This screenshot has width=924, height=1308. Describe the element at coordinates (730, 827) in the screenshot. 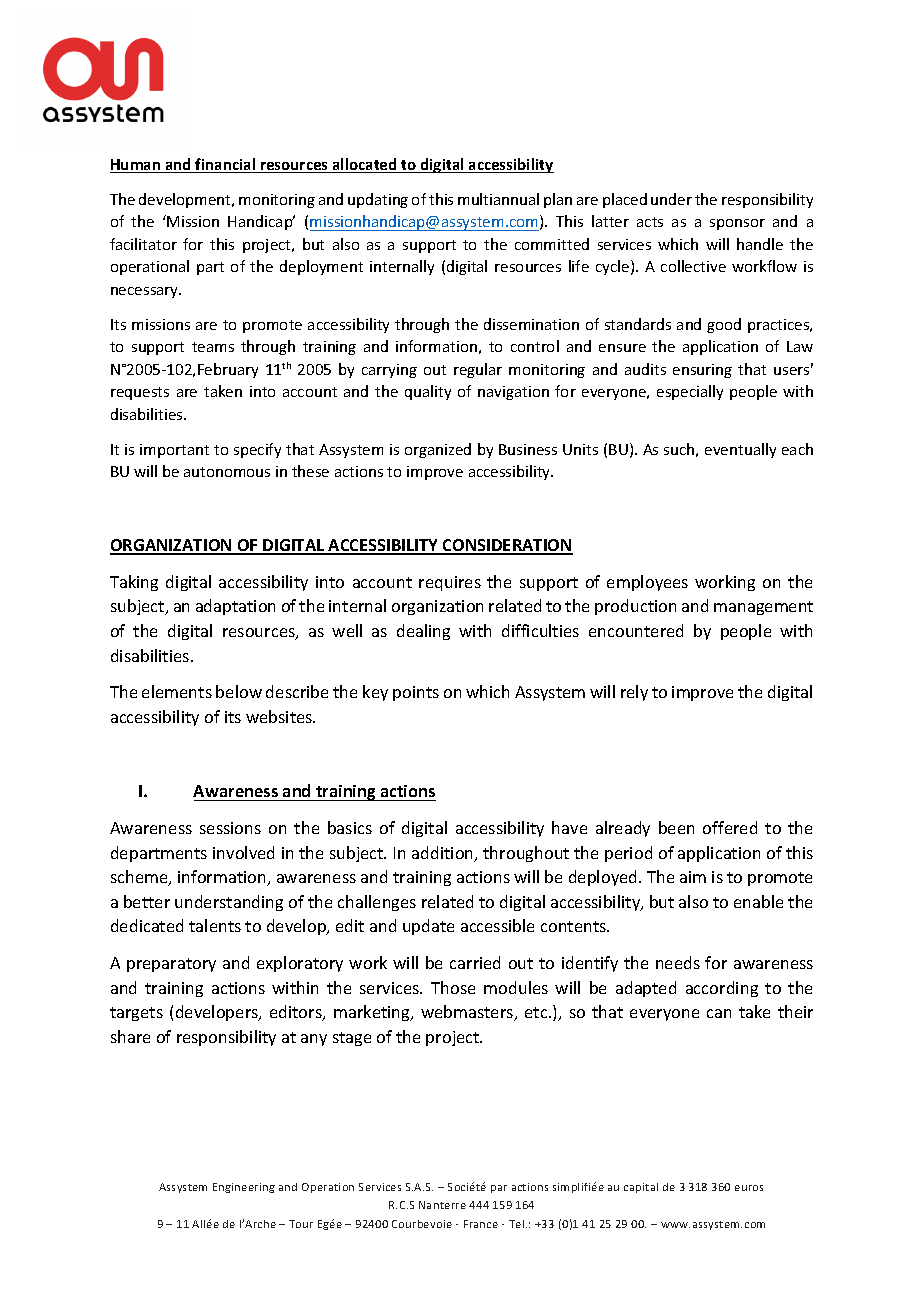

I see `offered` at that location.
